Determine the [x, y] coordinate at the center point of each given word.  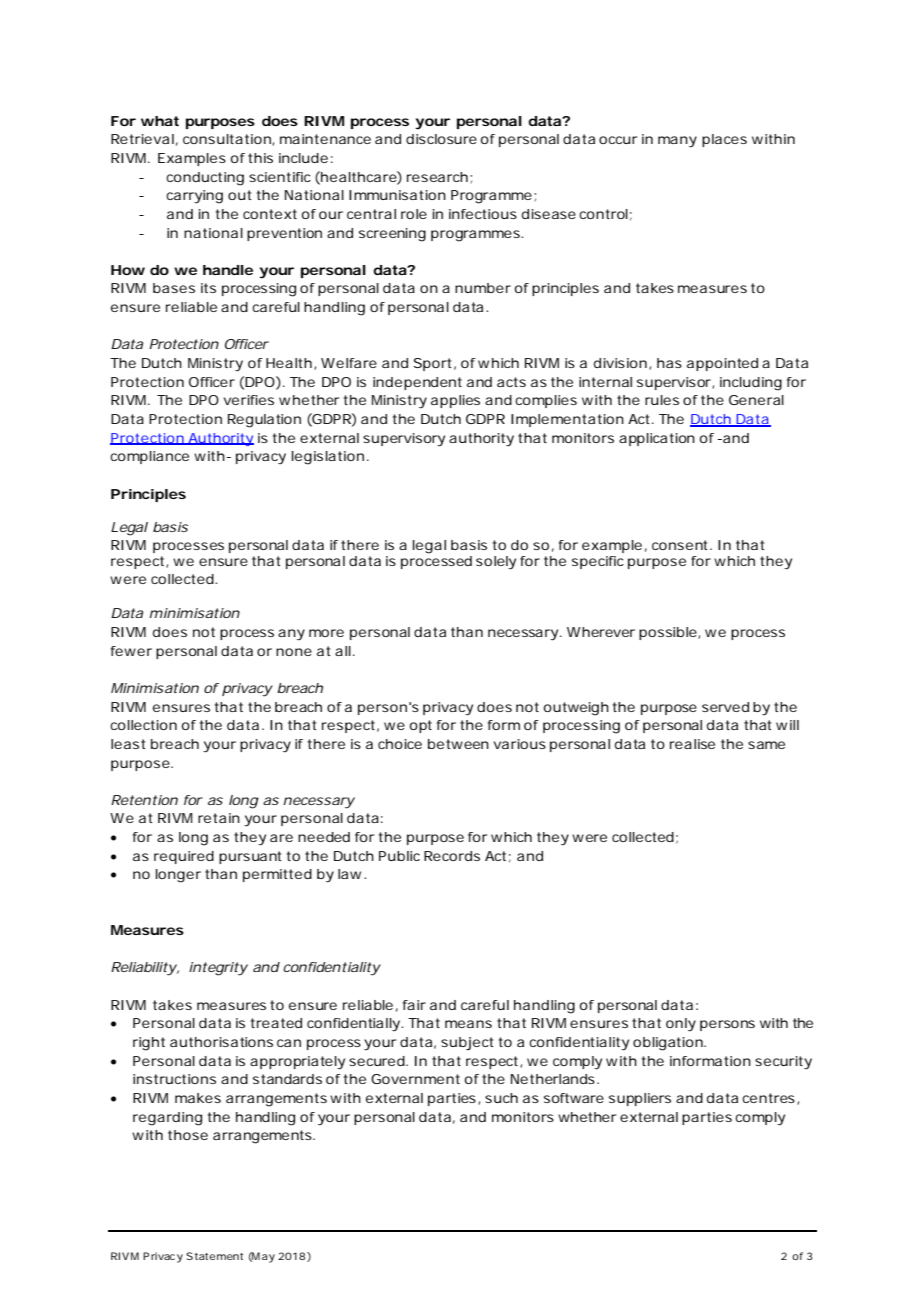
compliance [149, 457]
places [724, 140]
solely [496, 563]
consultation [228, 140]
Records [452, 856]
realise [692, 744]
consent [681, 545]
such [501, 1098]
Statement [214, 1256]
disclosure [441, 139]
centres [770, 1099]
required [184, 857]
